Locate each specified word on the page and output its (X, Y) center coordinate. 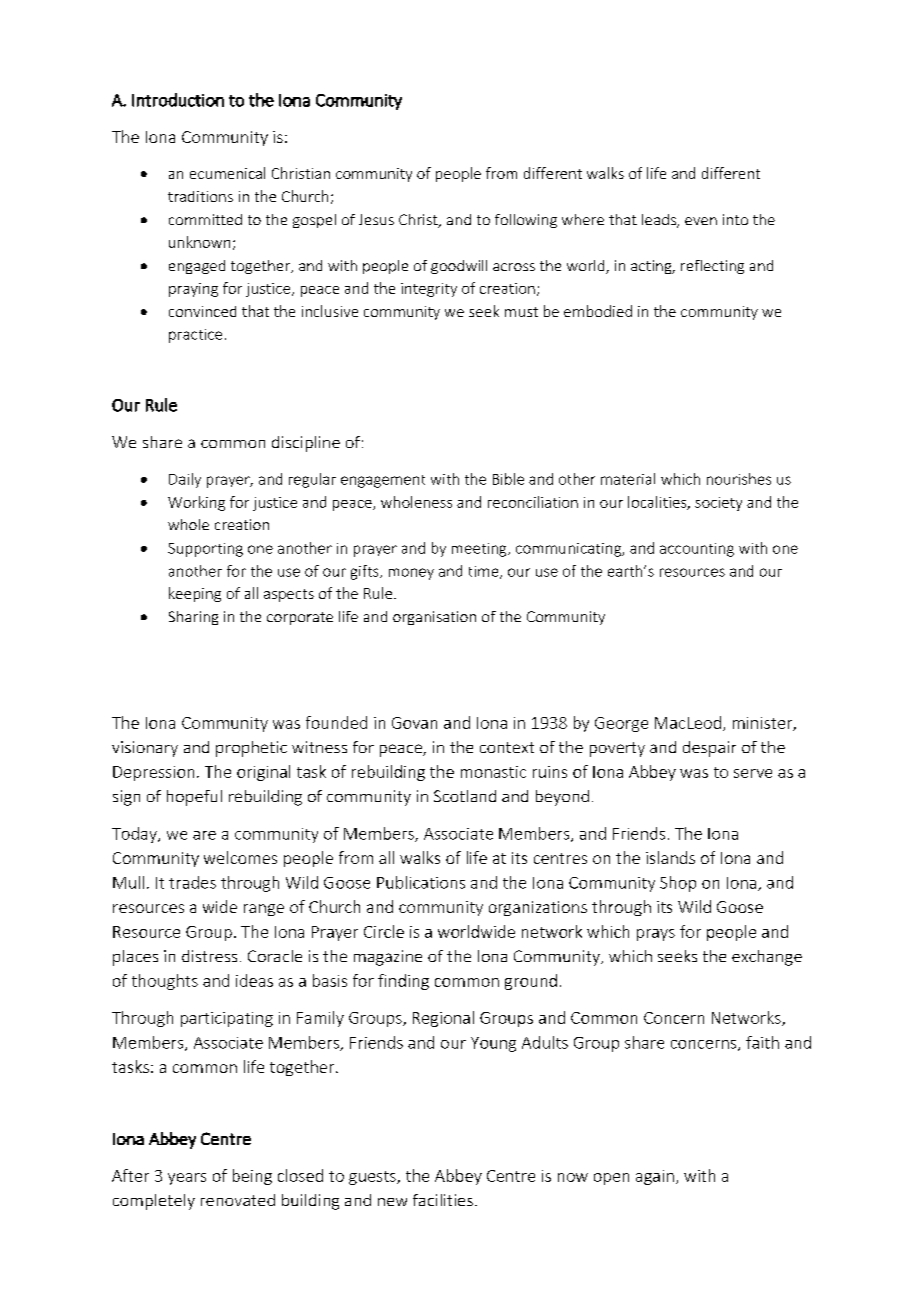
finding (403, 982)
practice (195, 336)
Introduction (178, 100)
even (701, 221)
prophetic (251, 749)
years (187, 1179)
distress (209, 956)
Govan (414, 723)
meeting (480, 550)
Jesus (376, 219)
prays (656, 935)
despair (709, 749)
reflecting (712, 267)
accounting (697, 550)
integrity (429, 290)
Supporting (205, 550)
